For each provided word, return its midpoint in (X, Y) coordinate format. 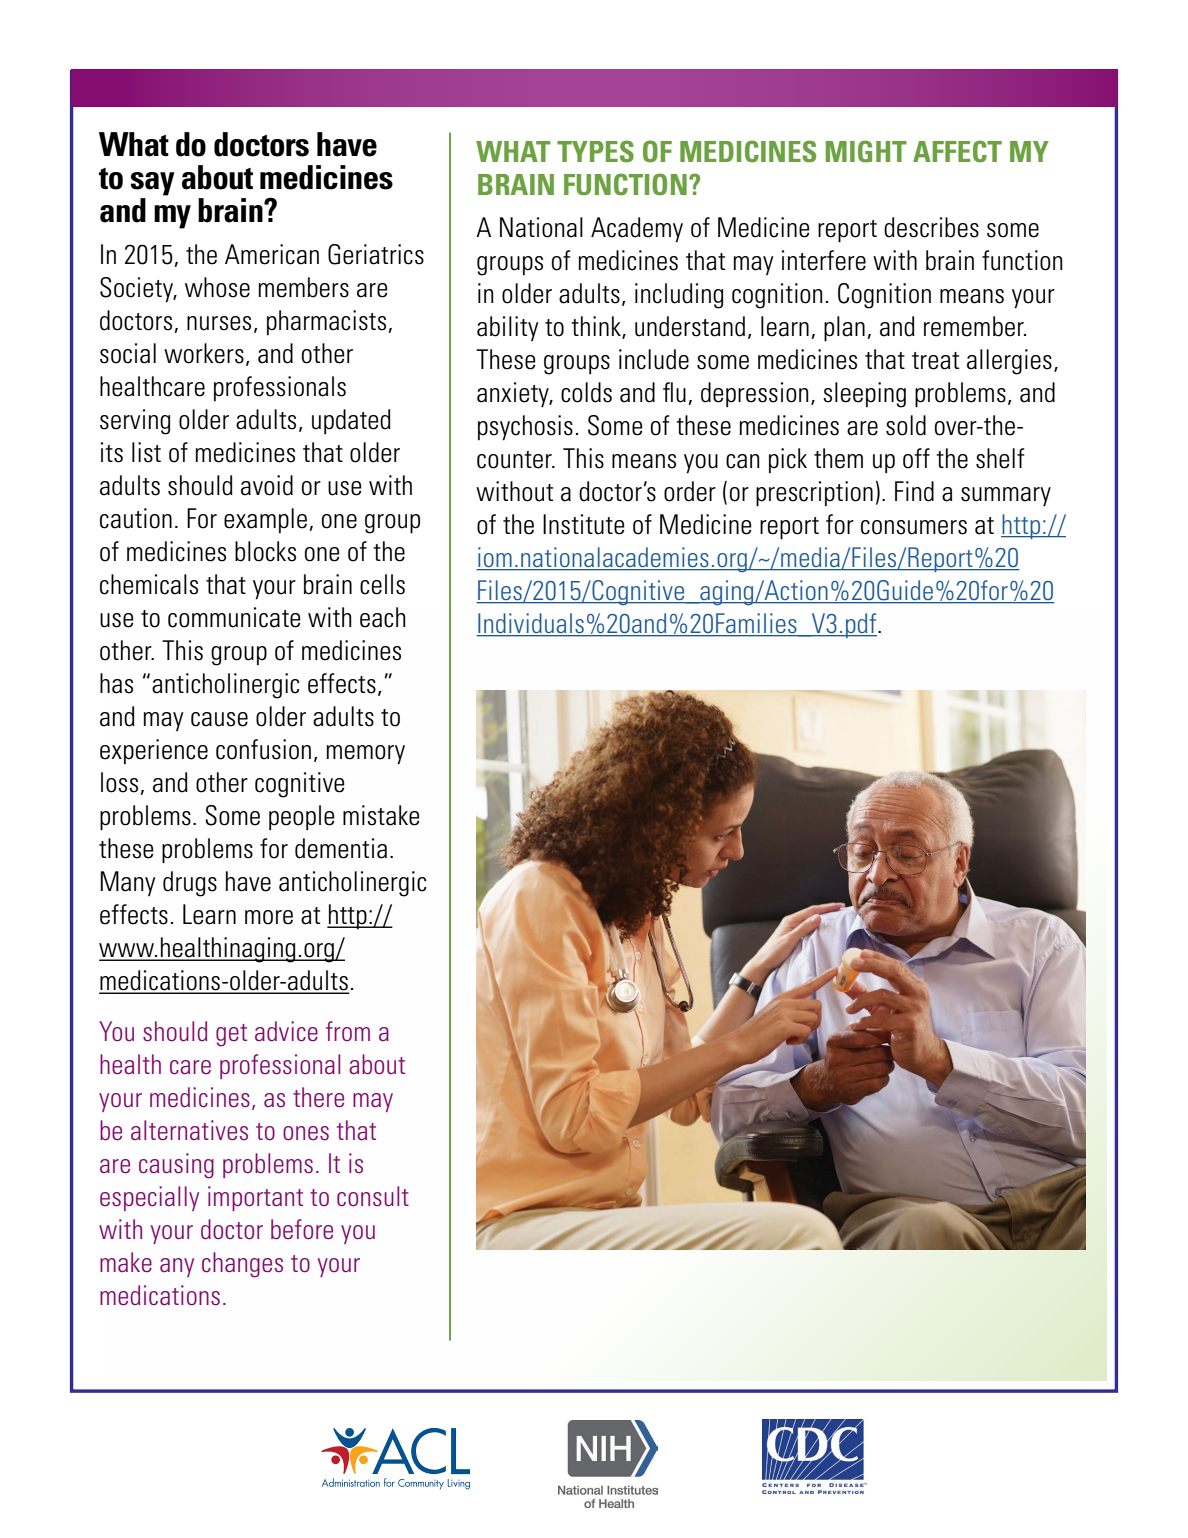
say (153, 184)
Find (914, 491)
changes (242, 1265)
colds (586, 392)
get (231, 1035)
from (348, 1031)
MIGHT (866, 151)
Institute (584, 524)
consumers (914, 527)
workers (204, 353)
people (302, 817)
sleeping (864, 395)
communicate (234, 617)
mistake (381, 815)
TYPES (595, 151)
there (318, 1097)
